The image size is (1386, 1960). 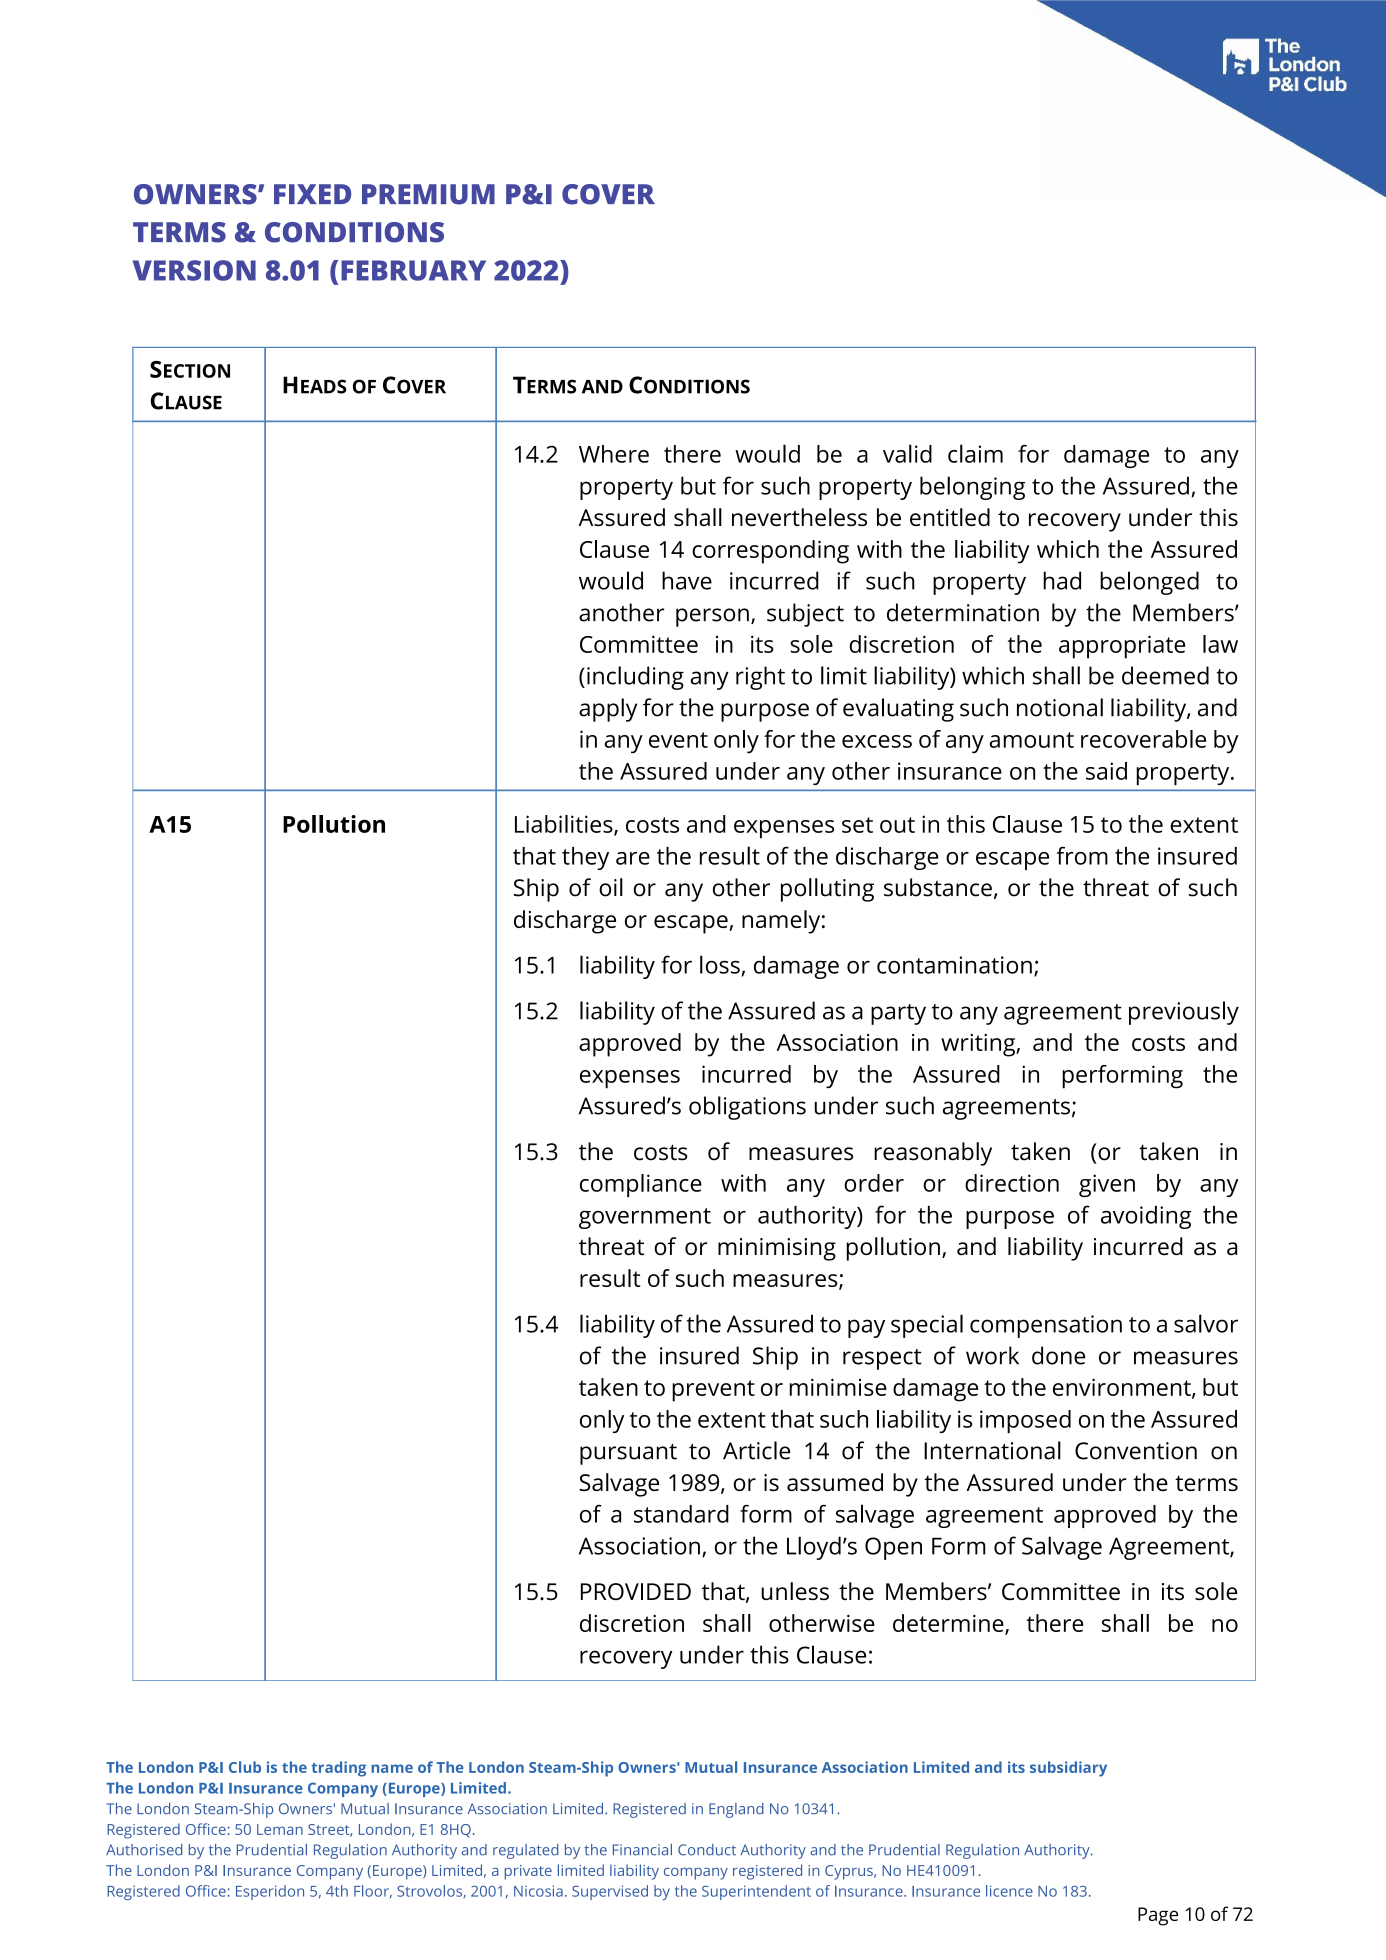 What do you see at coordinates (245, 1767) in the document?
I see `Club` at bounding box center [245, 1767].
